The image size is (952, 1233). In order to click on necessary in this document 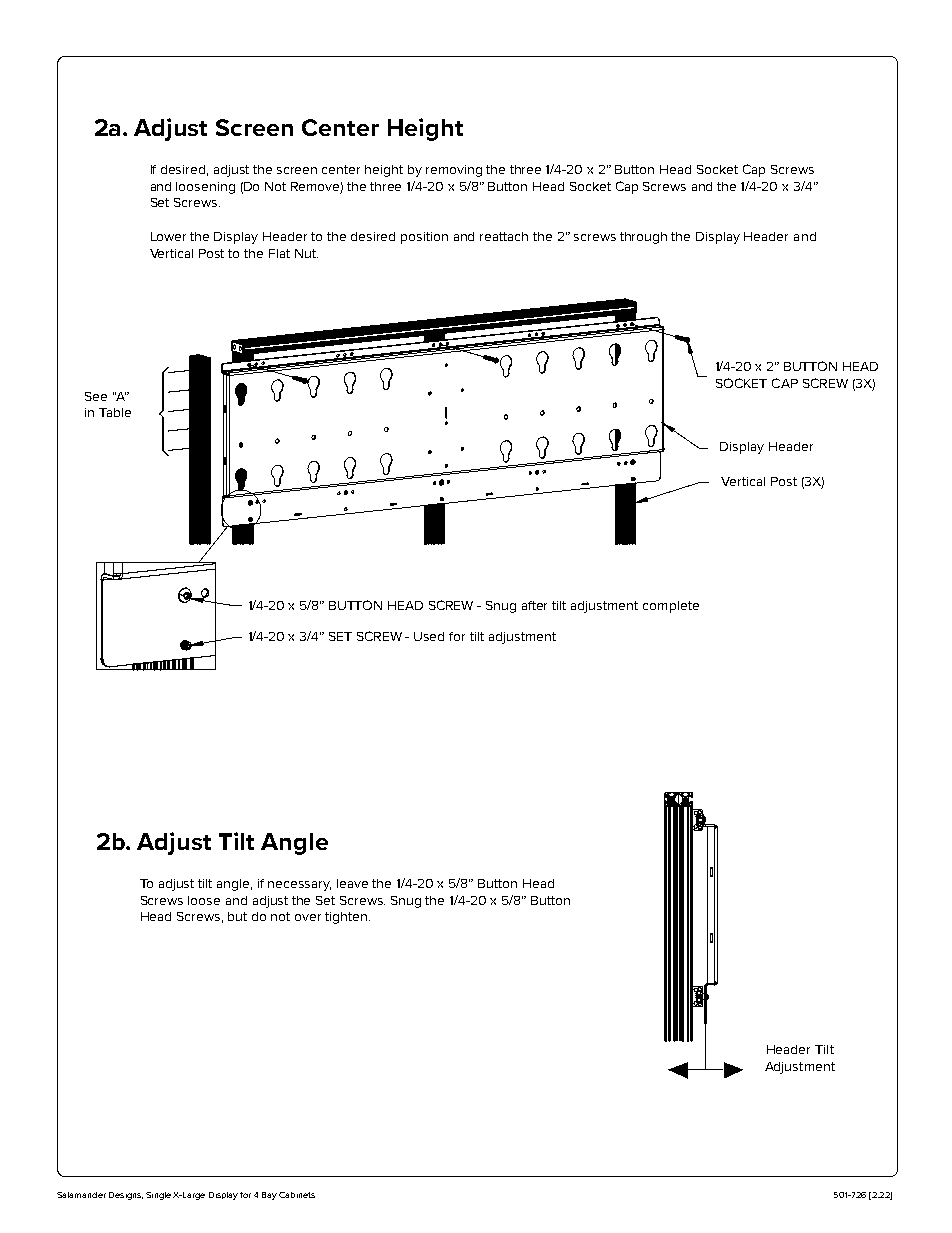, I will do `click(299, 886)`.
